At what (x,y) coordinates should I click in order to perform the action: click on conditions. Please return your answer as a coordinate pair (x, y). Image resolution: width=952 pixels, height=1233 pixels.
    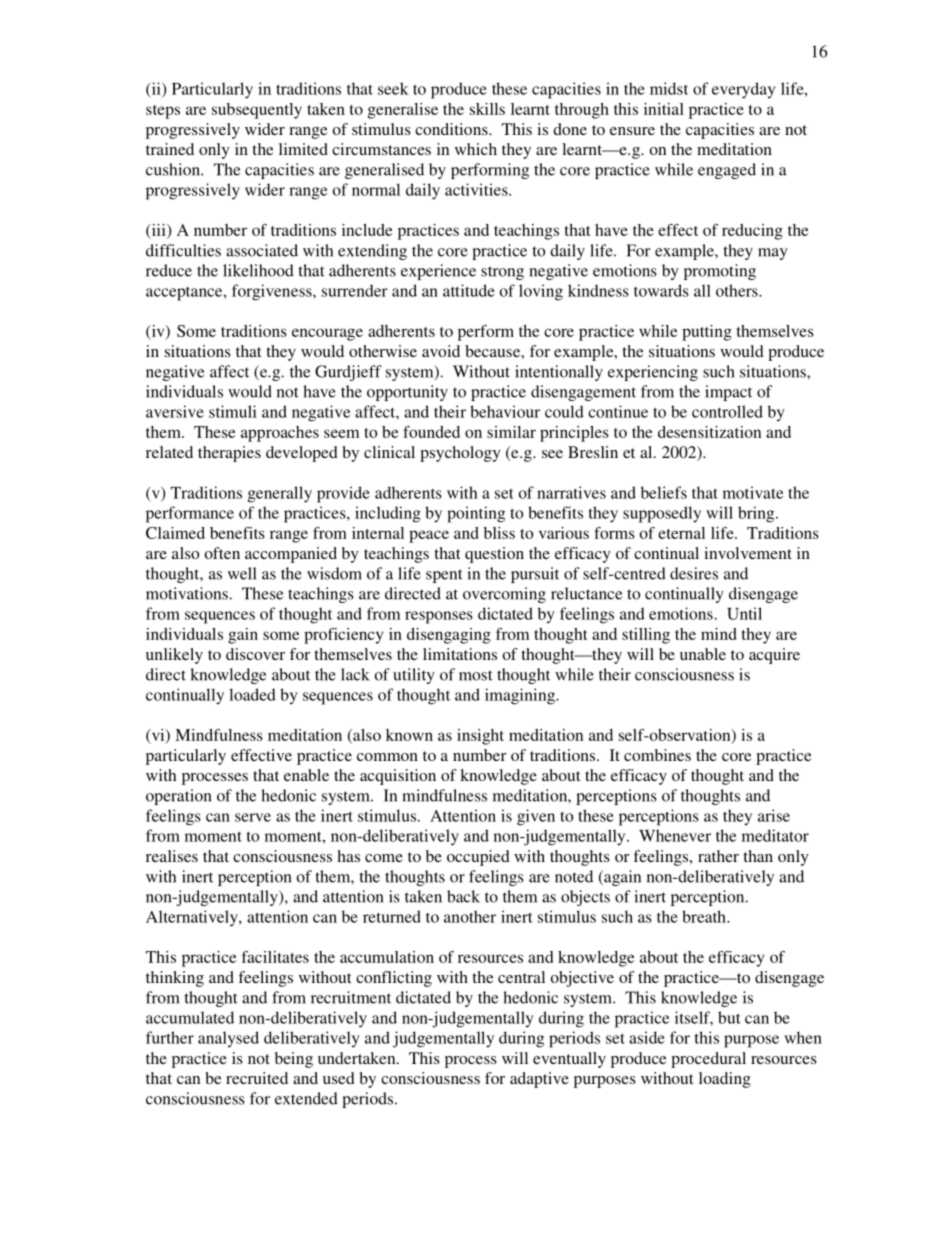
    Looking at the image, I should click on (452, 129).
